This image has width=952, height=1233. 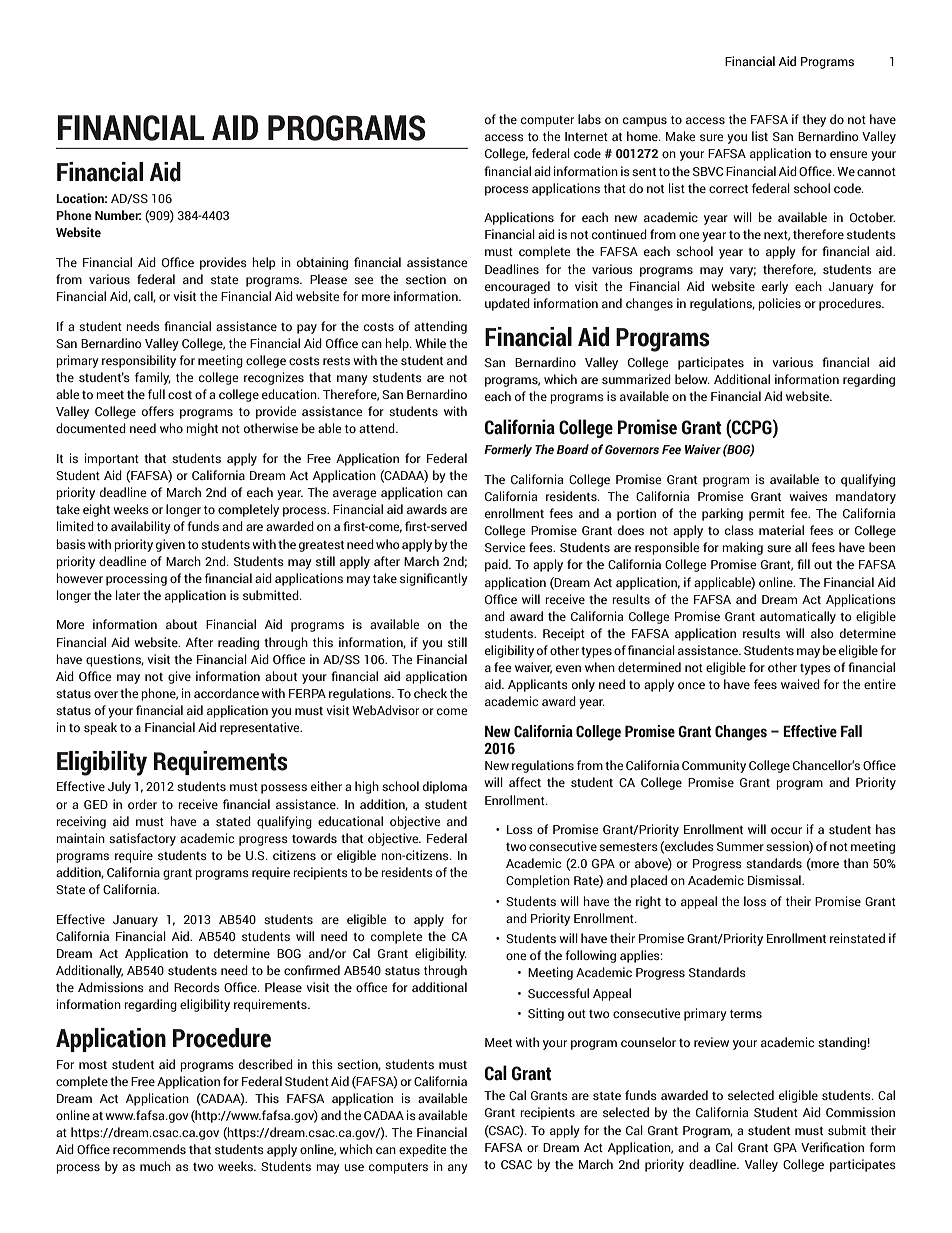 I want to click on they, so click(x=814, y=120).
